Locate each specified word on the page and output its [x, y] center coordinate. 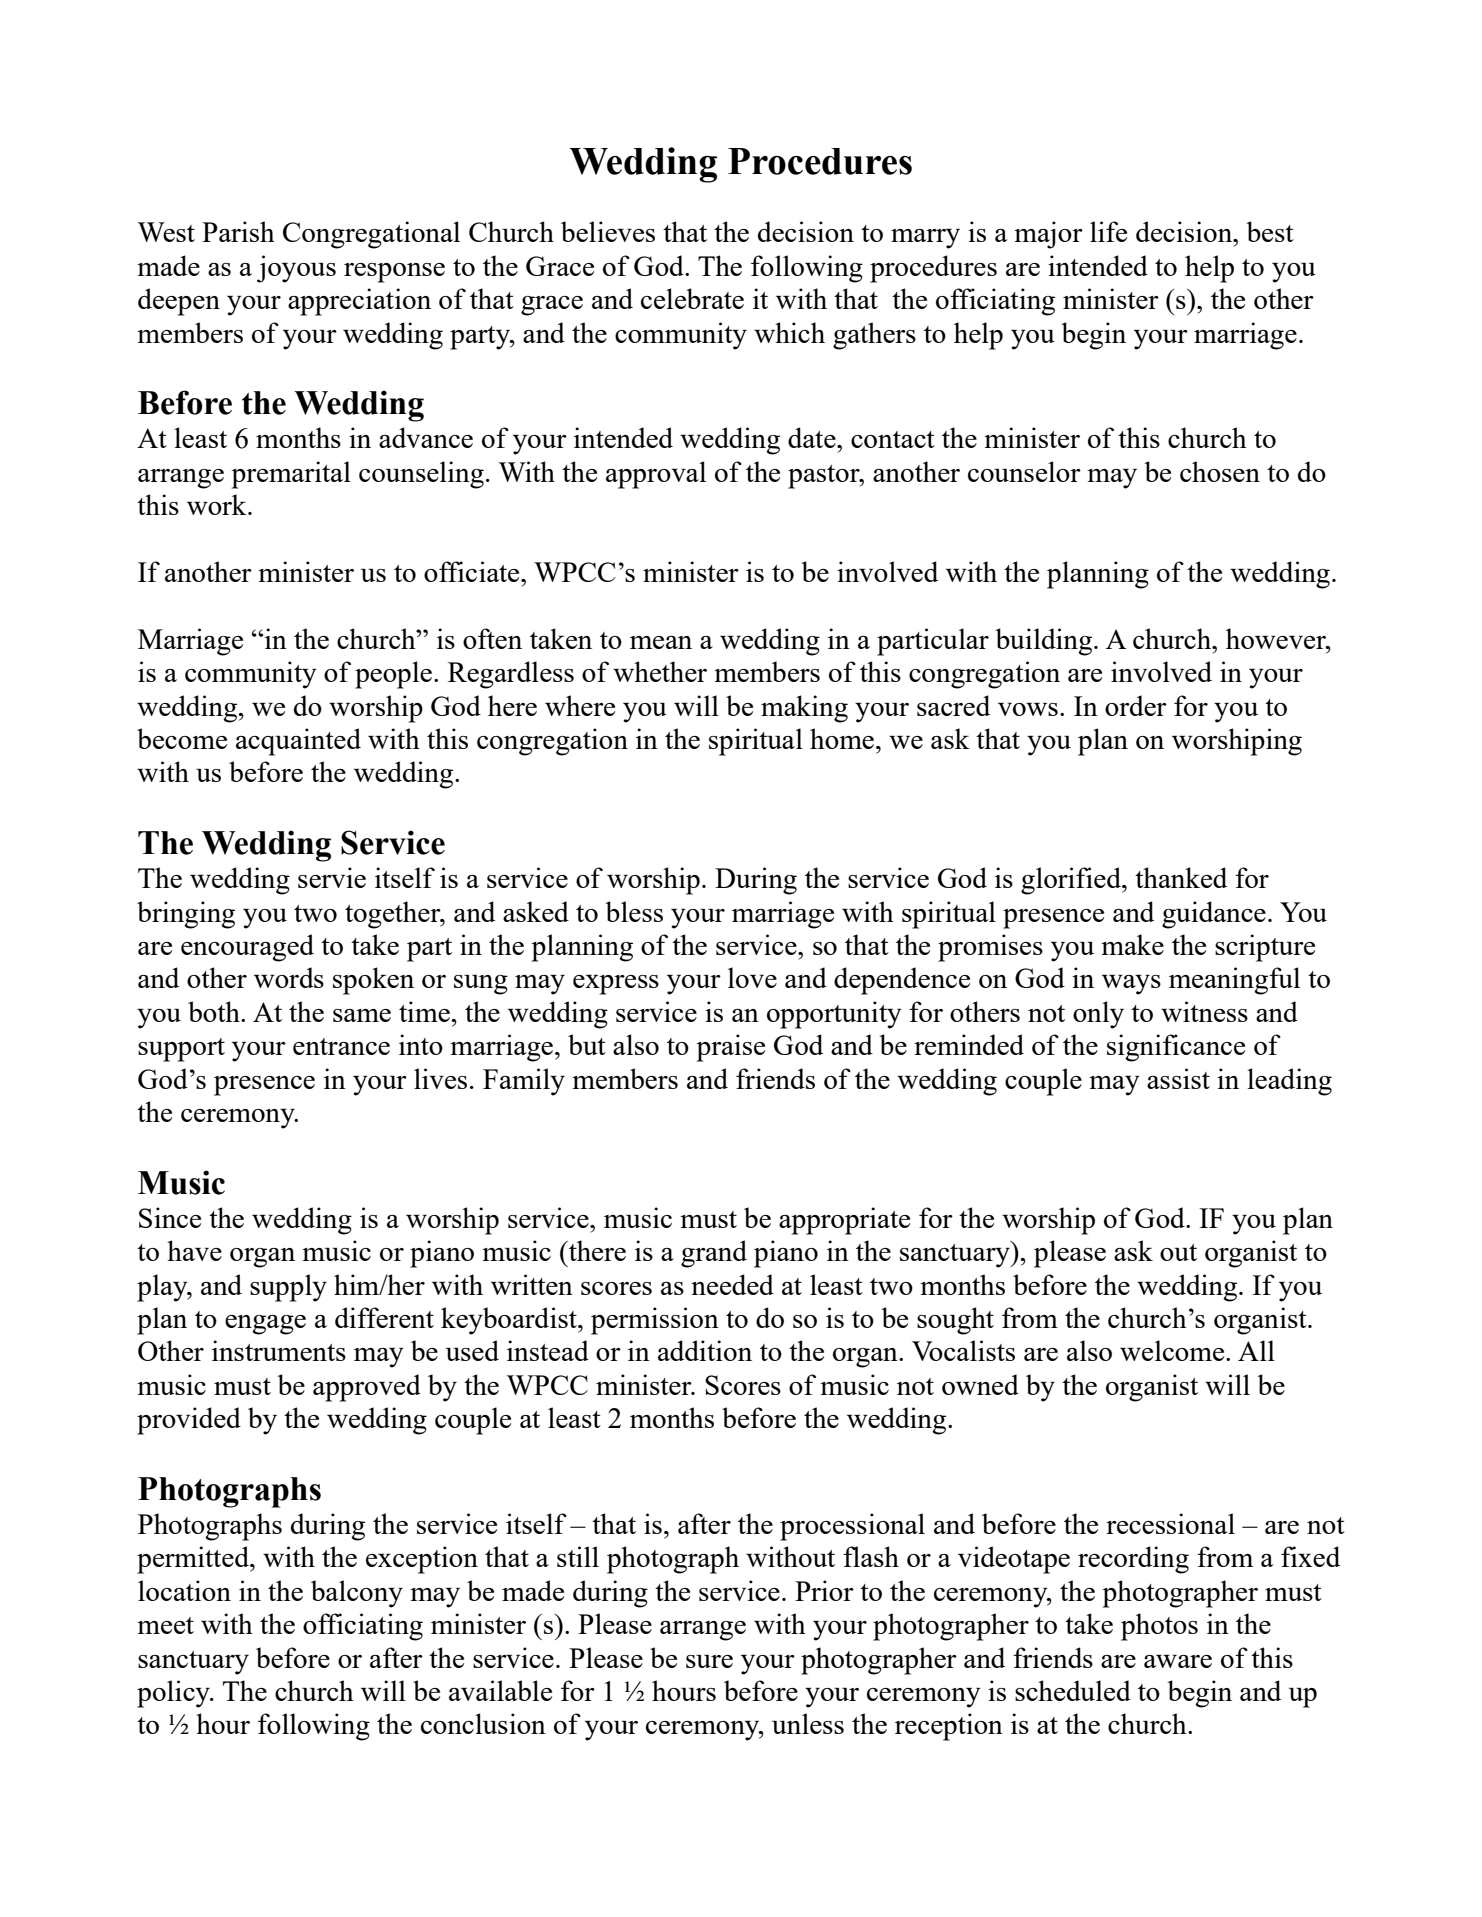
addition [705, 1350]
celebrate [692, 298]
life [1108, 231]
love [752, 977]
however [1277, 638]
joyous [296, 269]
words [289, 977]
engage [265, 1325]
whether [660, 671]
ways [1131, 985]
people [393, 675]
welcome [1173, 1350]
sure [709, 1661]
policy [174, 1694]
